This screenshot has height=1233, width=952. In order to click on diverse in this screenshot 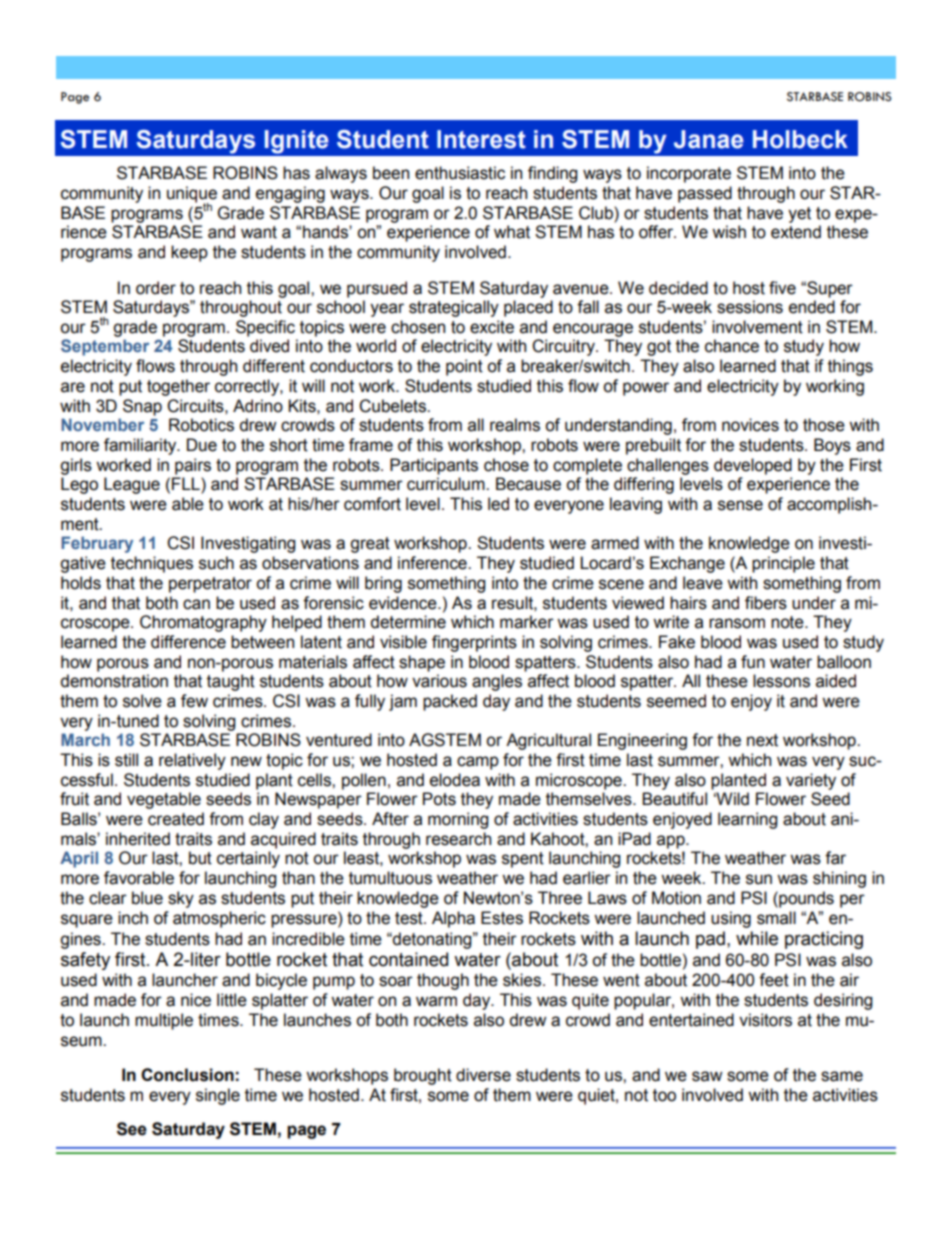, I will do `click(483, 1075)`.
